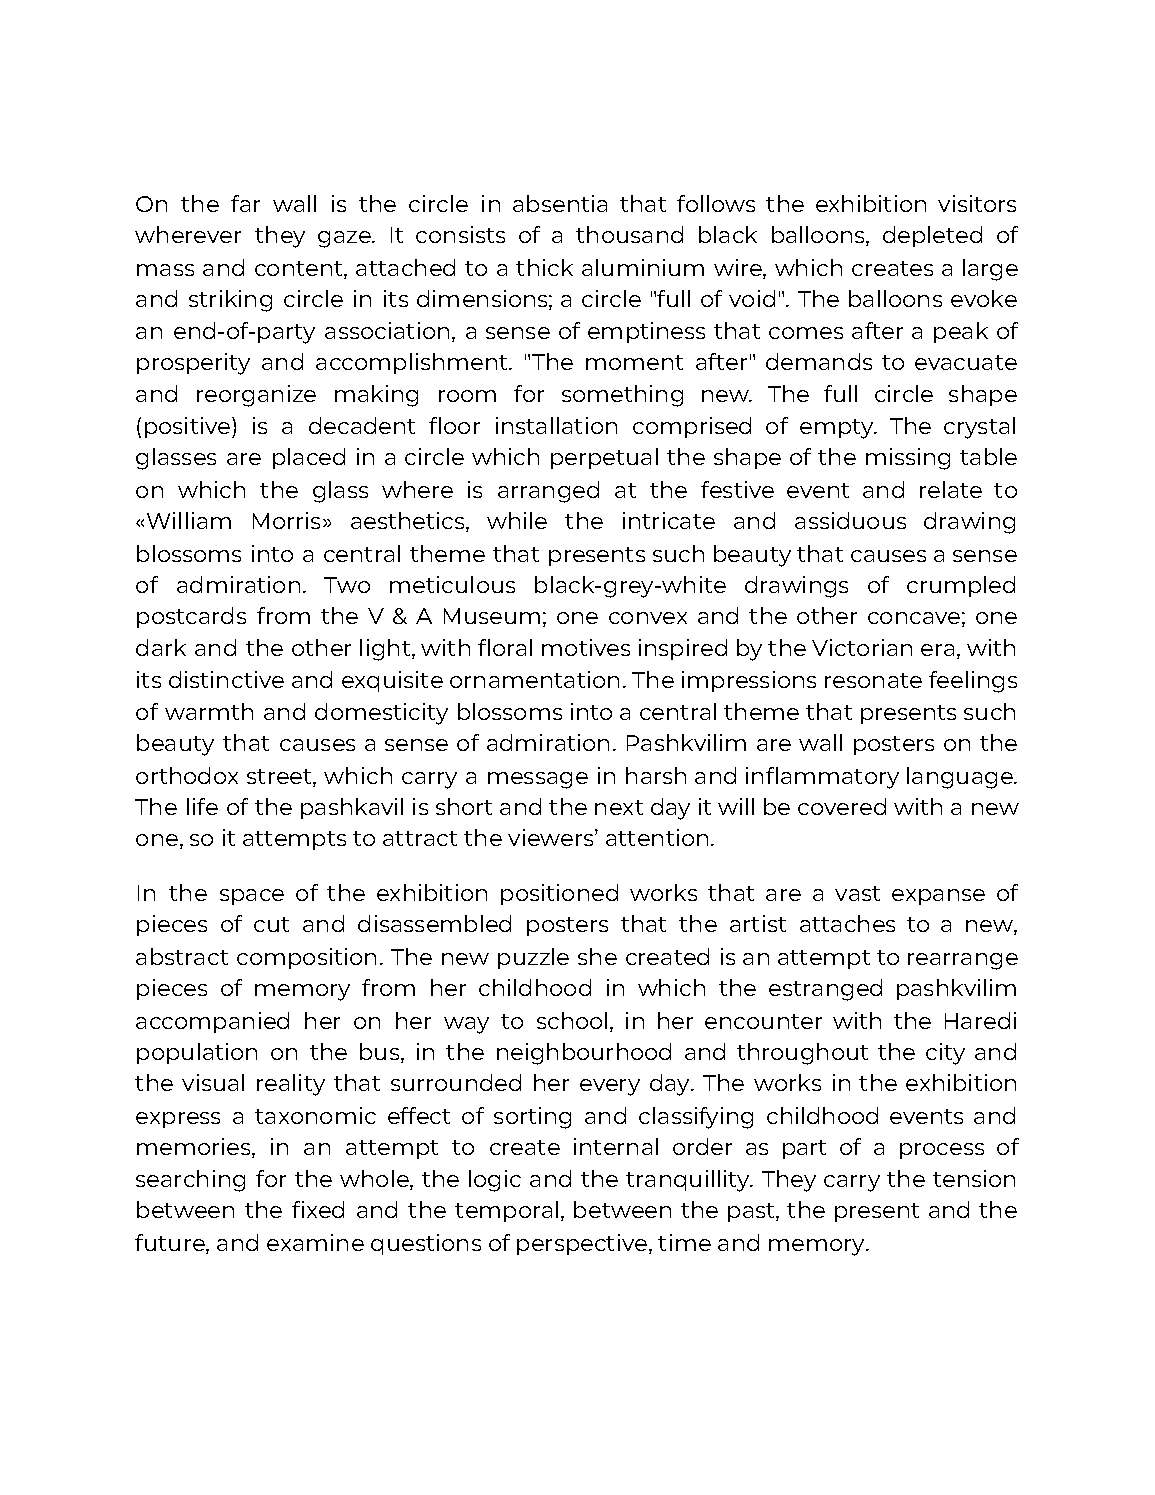  What do you see at coordinates (974, 1178) in the screenshot?
I see `tension` at bounding box center [974, 1178].
